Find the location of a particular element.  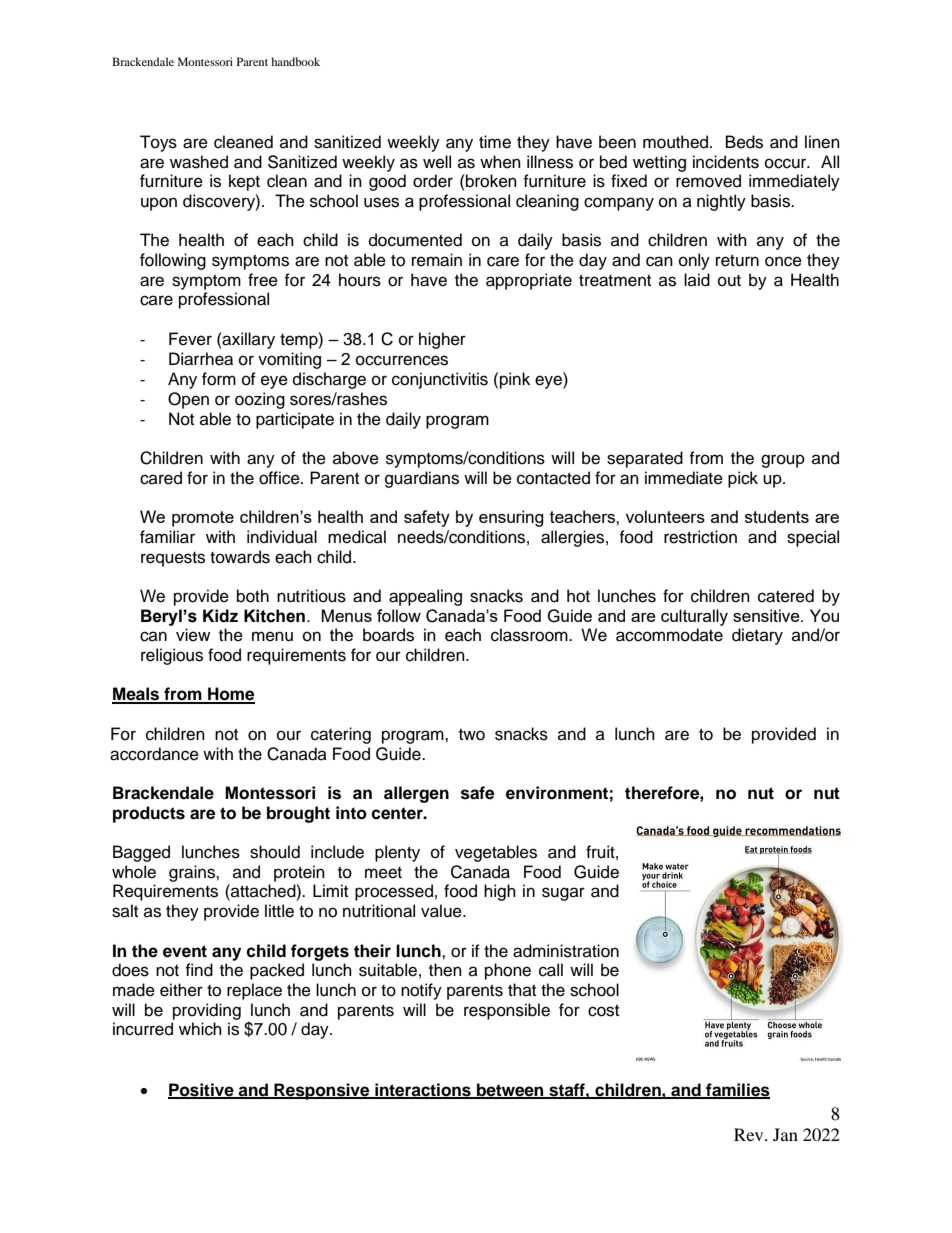

grains is located at coordinates (193, 873).
